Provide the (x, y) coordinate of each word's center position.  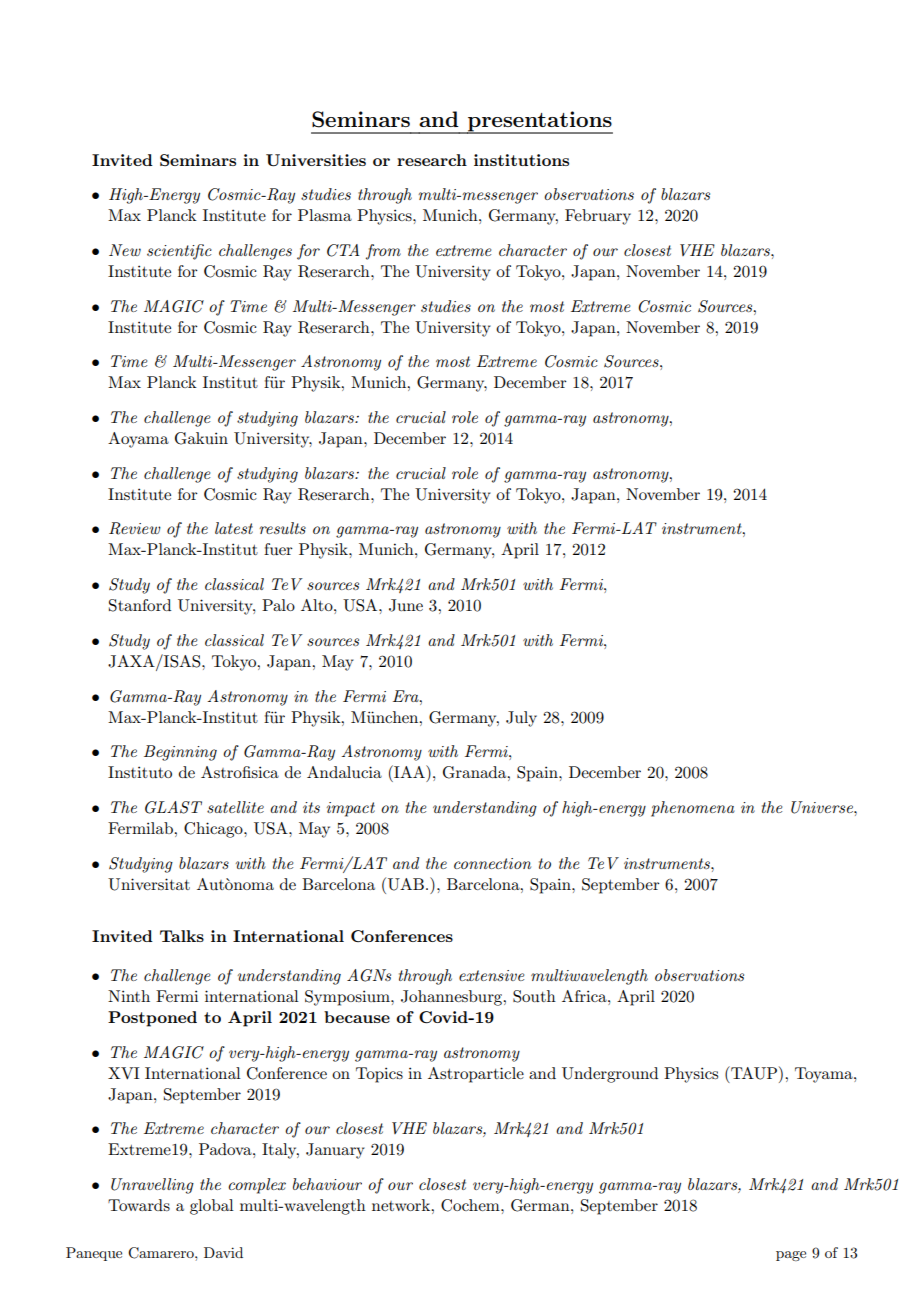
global (212, 1207)
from (383, 252)
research (432, 160)
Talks (182, 936)
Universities (316, 160)
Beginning (180, 753)
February (598, 217)
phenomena (693, 809)
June (406, 605)
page (791, 1256)
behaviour (327, 1184)
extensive (491, 975)
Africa (585, 996)
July (521, 719)
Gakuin (201, 438)
